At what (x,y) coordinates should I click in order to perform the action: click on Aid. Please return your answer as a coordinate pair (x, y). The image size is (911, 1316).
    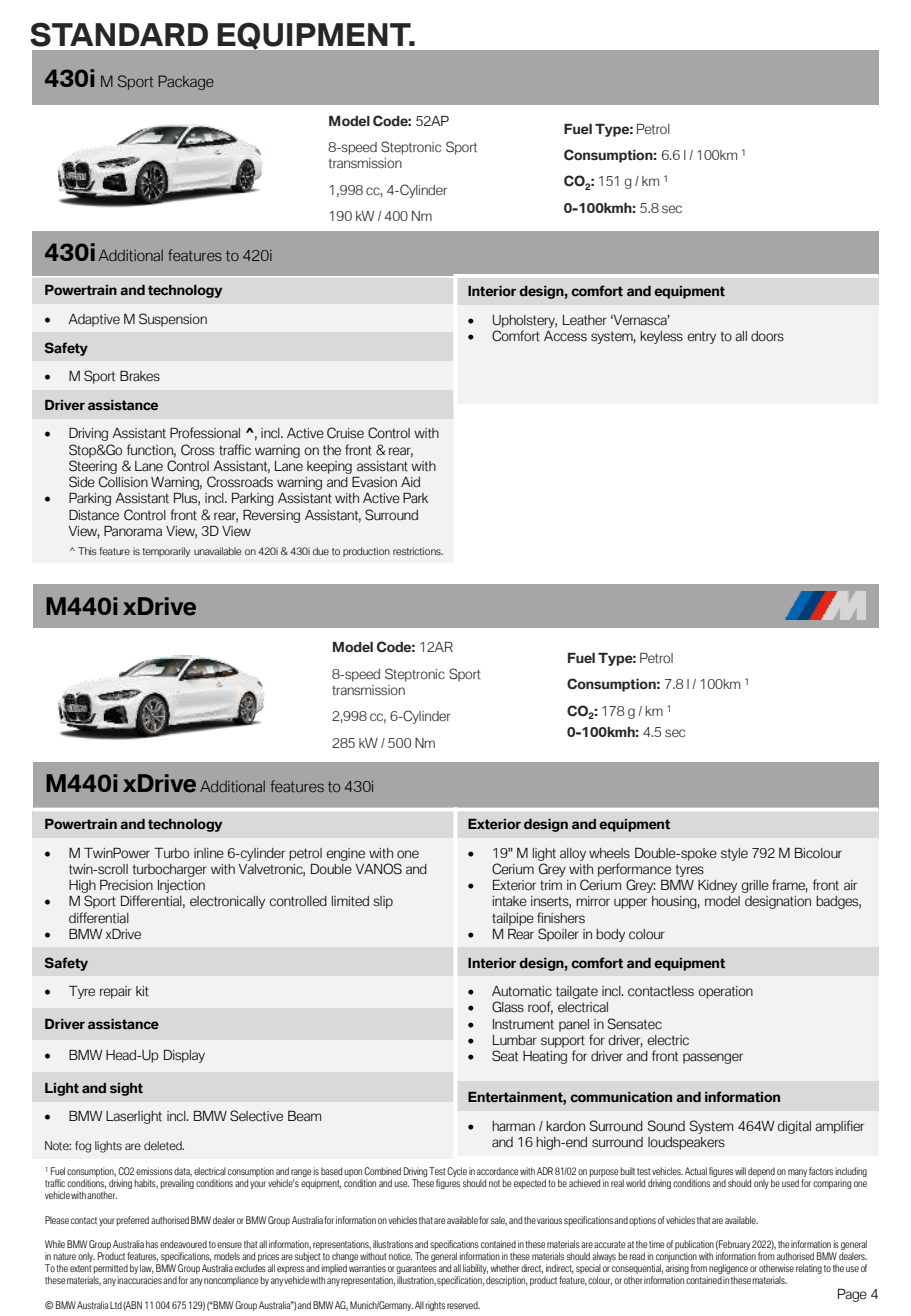
    Looking at the image, I should click on (410, 482).
